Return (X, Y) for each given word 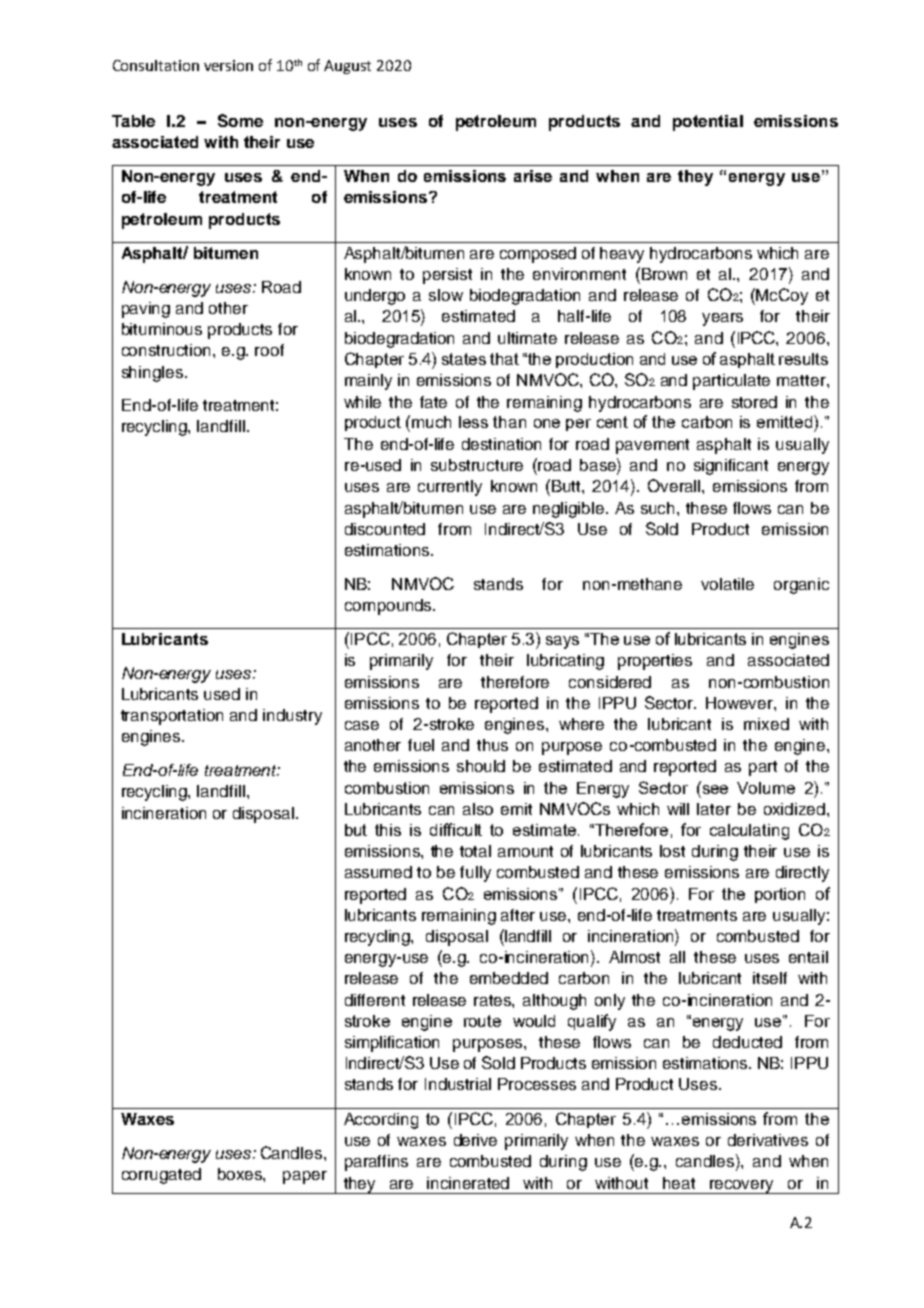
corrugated (161, 1176)
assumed (378, 872)
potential (708, 123)
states (464, 359)
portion (780, 895)
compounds (389, 607)
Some (240, 120)
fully (475, 874)
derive (475, 1140)
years (722, 319)
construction (168, 350)
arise (533, 176)
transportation (172, 717)
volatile (727, 584)
